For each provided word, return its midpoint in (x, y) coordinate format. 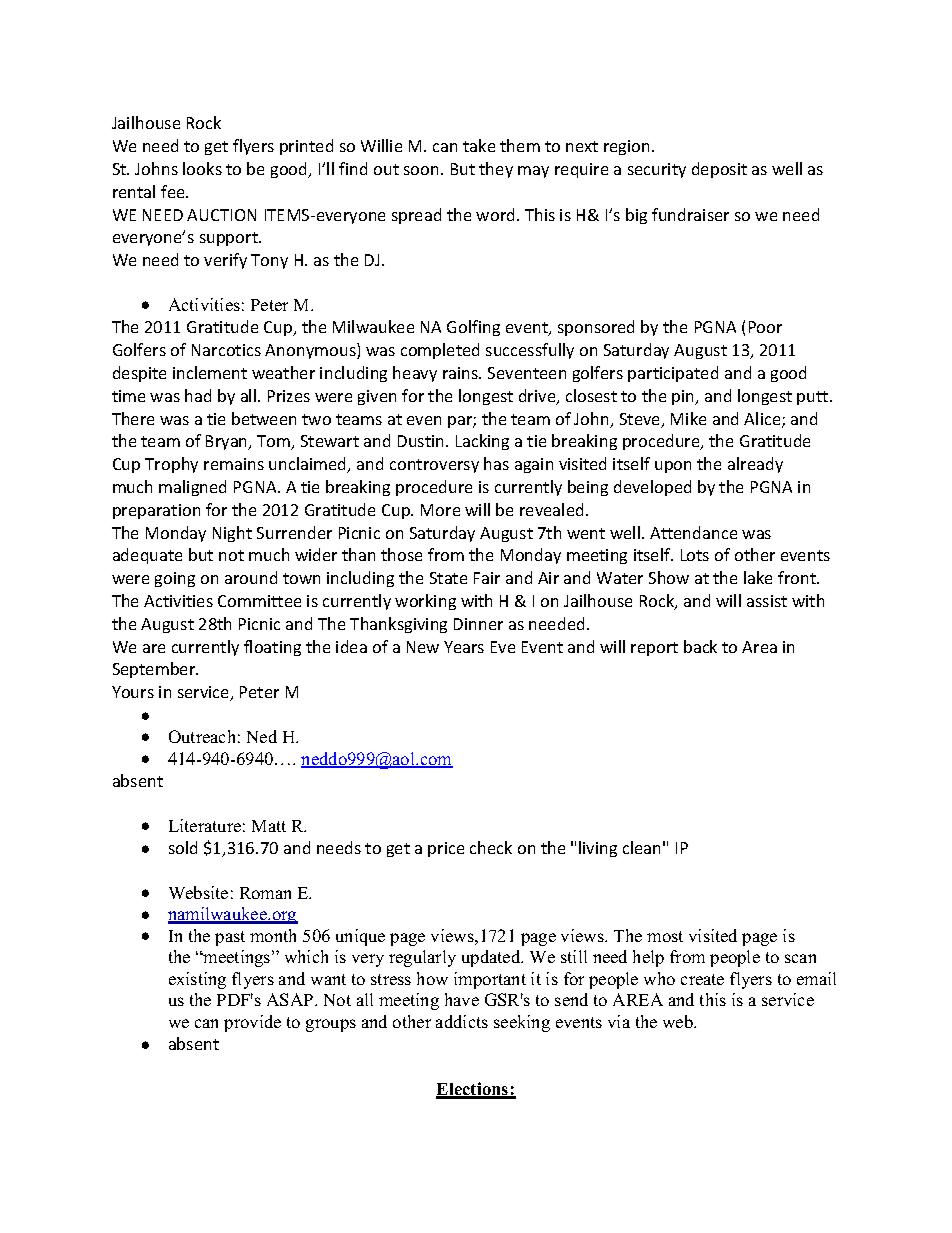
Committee (259, 601)
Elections (473, 1090)
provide (252, 1023)
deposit (719, 170)
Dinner (478, 624)
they (496, 170)
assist (767, 601)
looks (202, 168)
